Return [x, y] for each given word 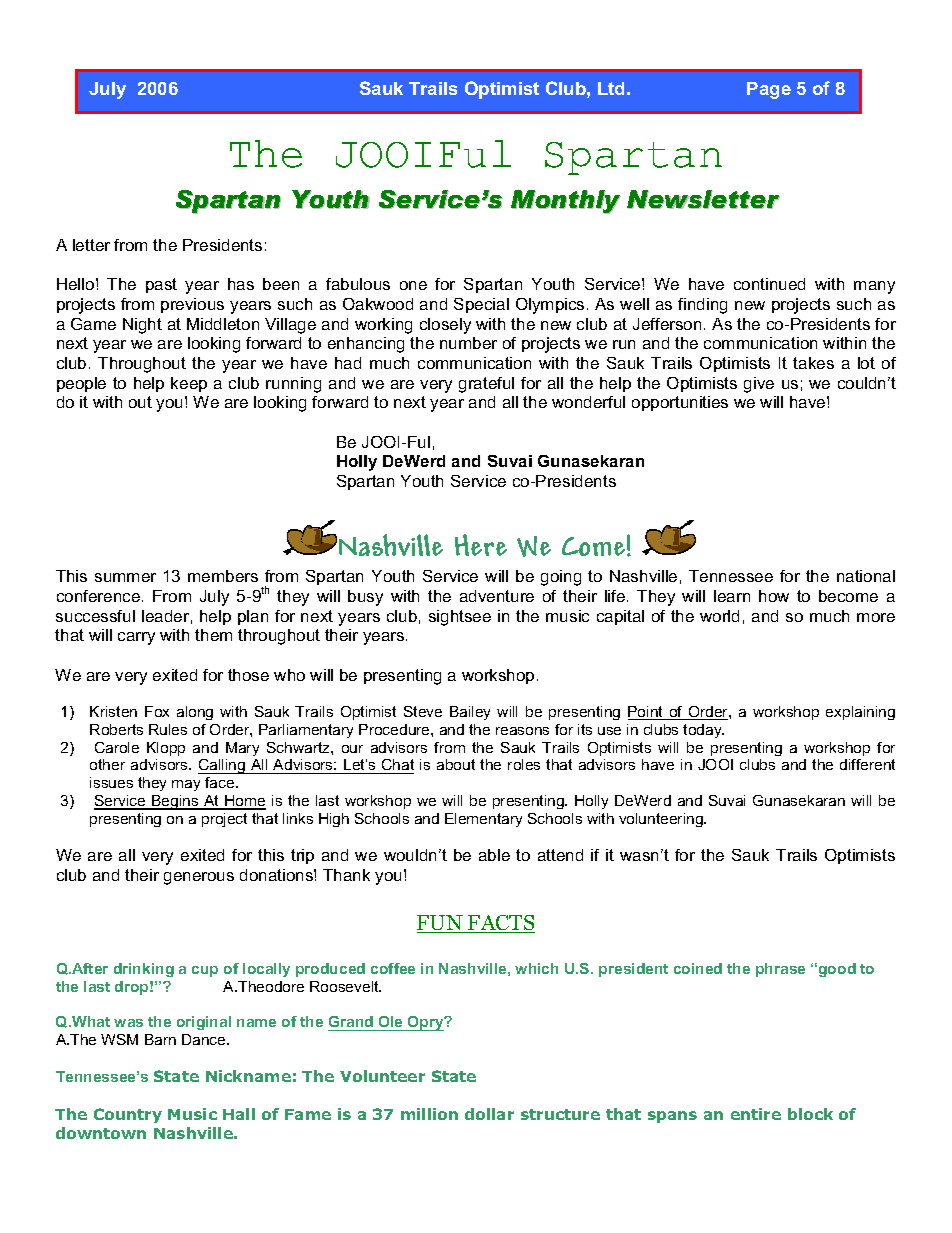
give [759, 385]
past [161, 285]
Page [769, 90]
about [456, 764]
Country [128, 1115]
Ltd [611, 88]
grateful [486, 385]
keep [189, 384]
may [186, 785]
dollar [489, 1114]
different [867, 764]
